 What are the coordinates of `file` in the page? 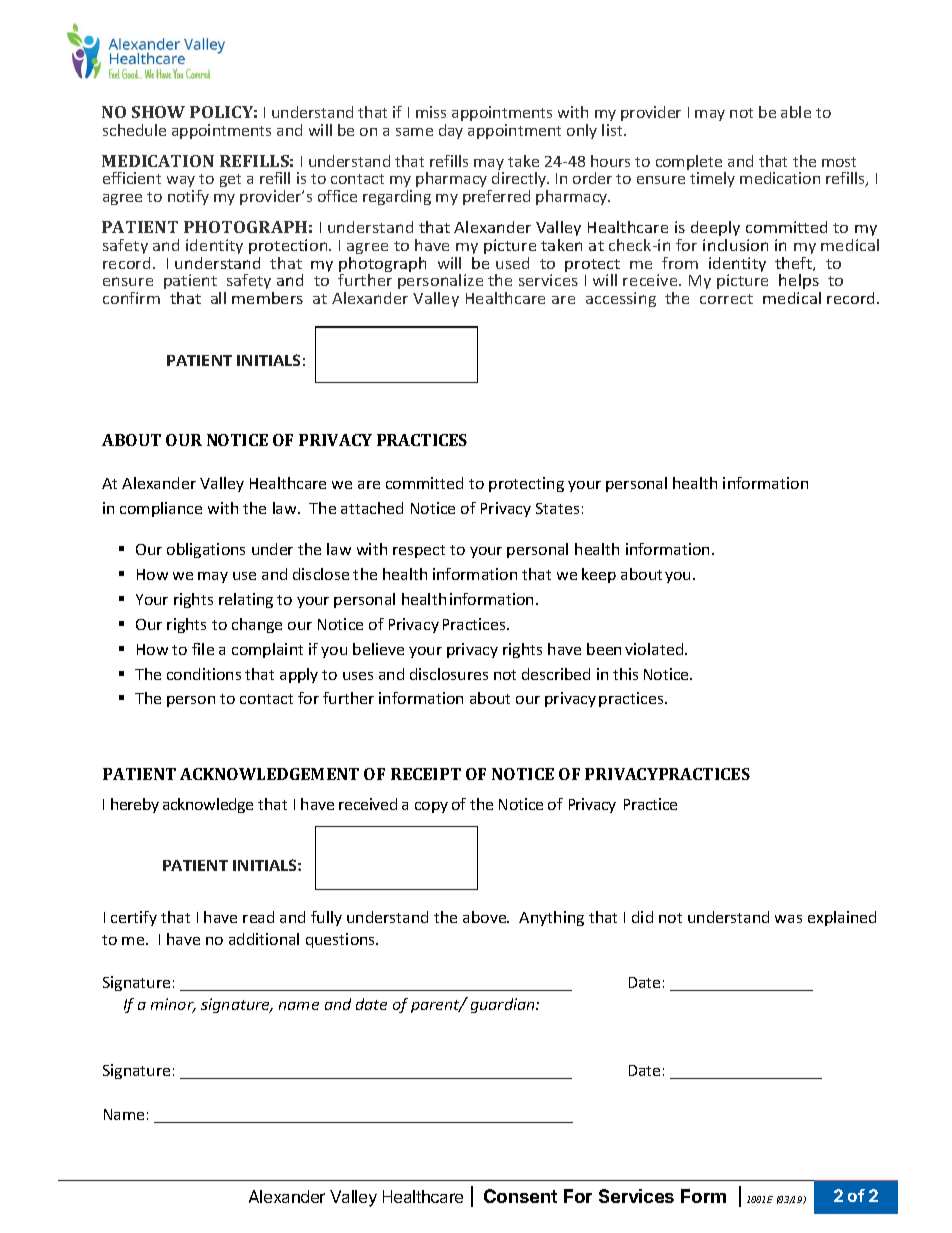 It's located at (203, 649).
